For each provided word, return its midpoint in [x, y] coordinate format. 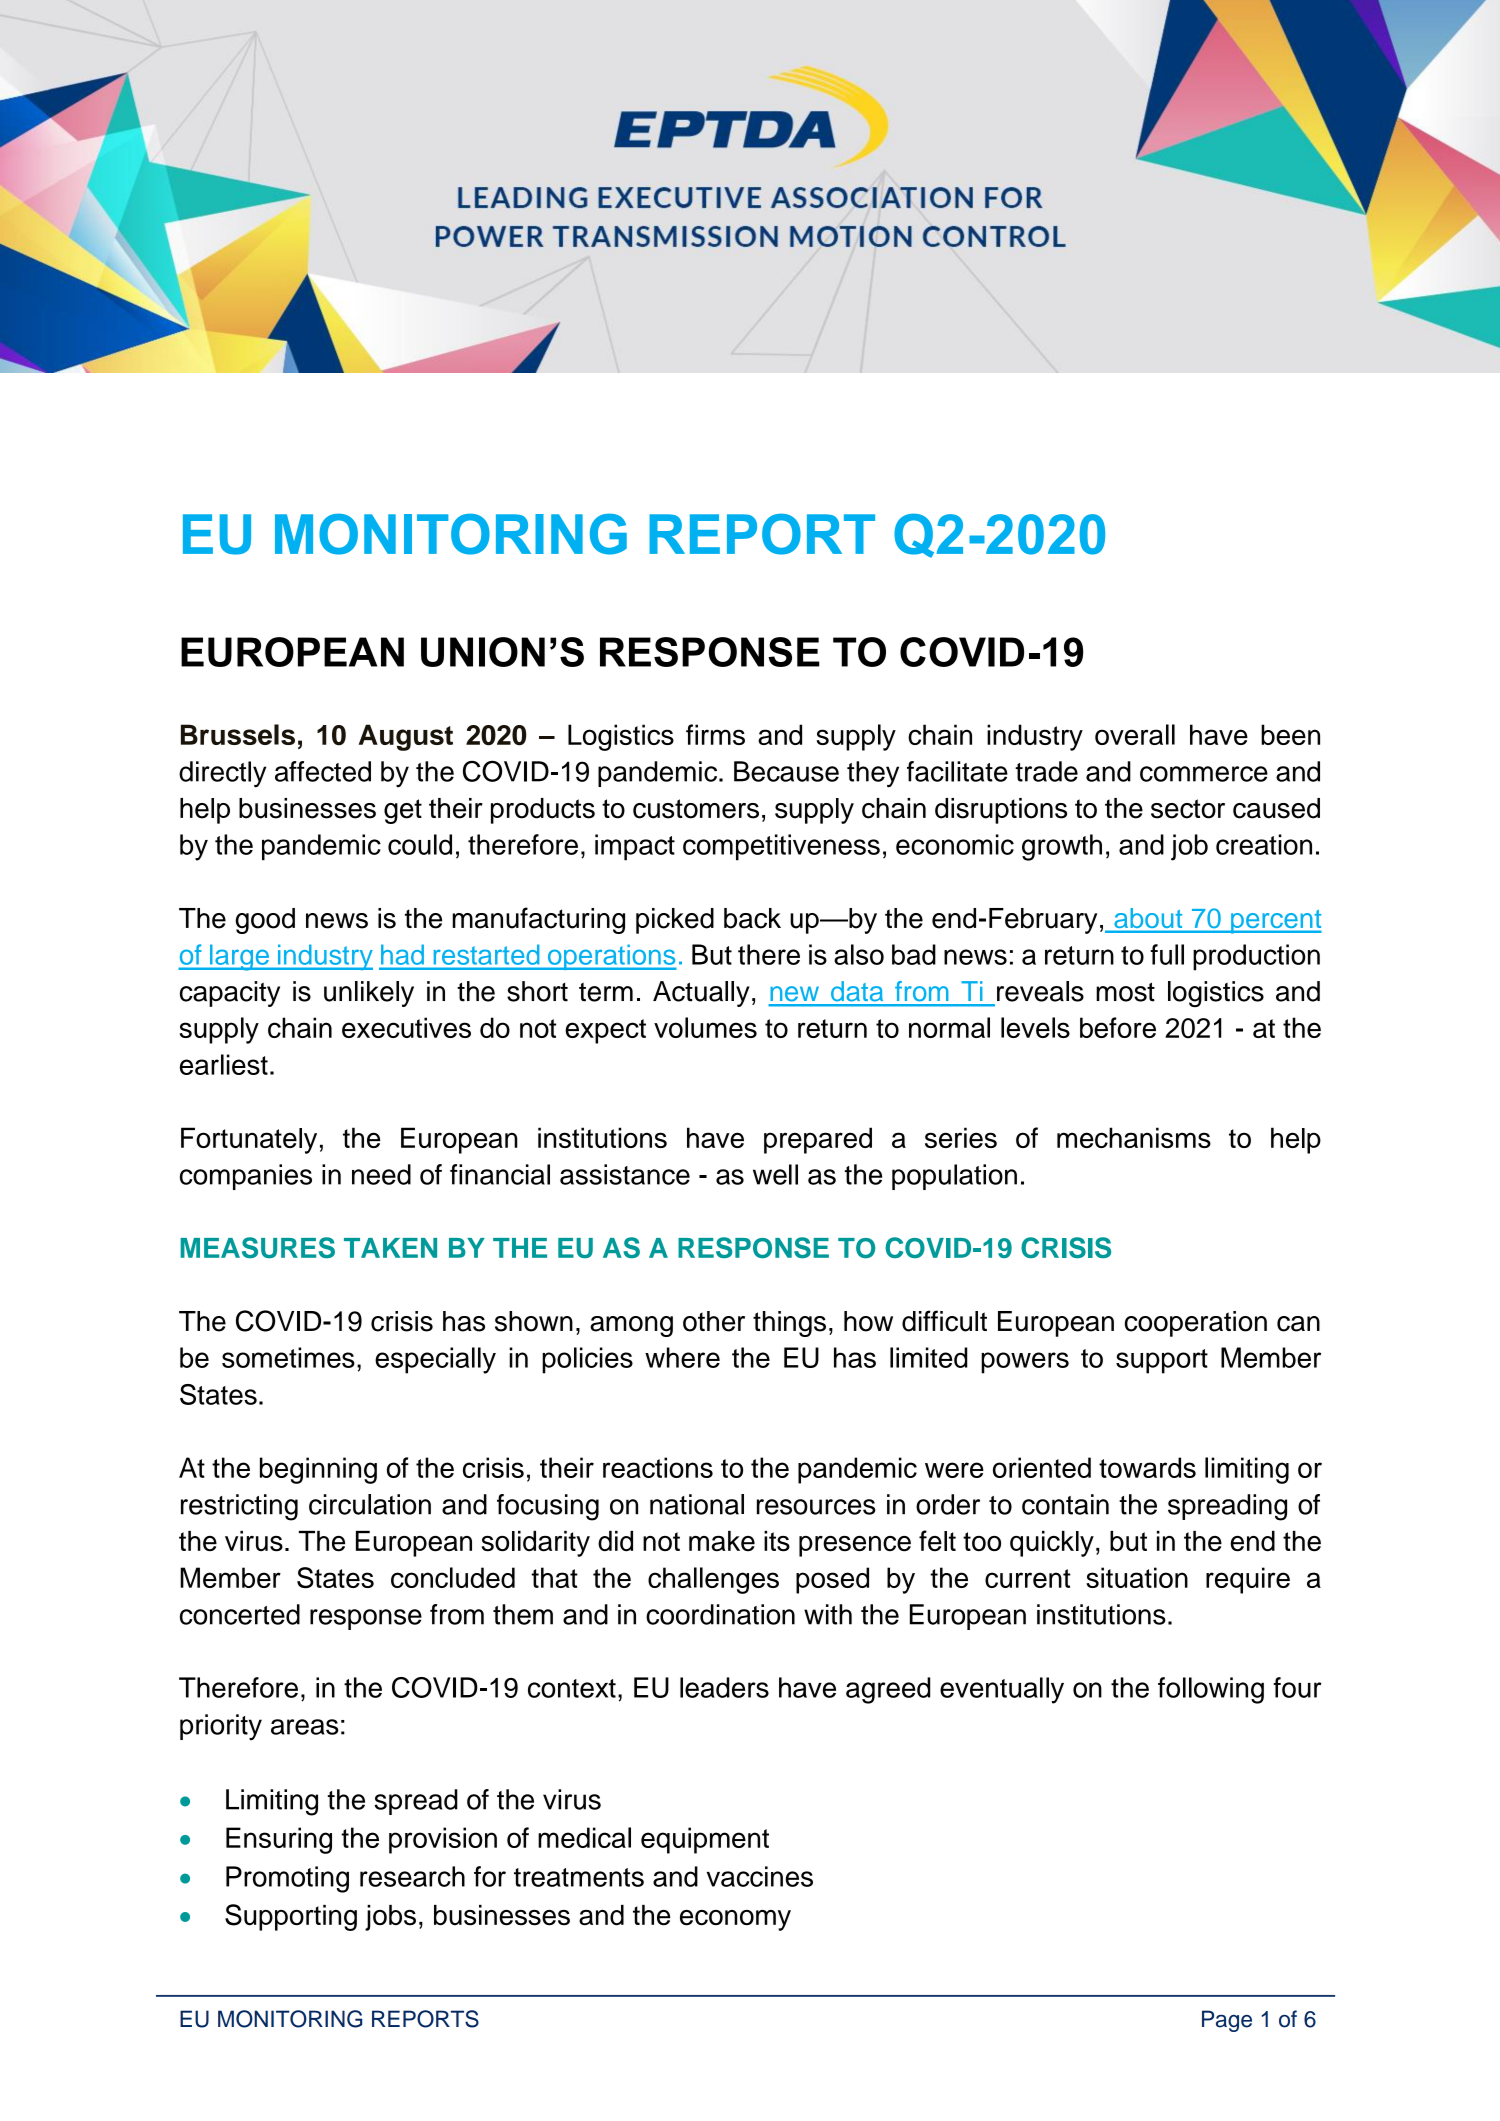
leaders [724, 1687]
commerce [1204, 774]
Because [786, 771]
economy [735, 1920]
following [1211, 1690]
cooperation [1196, 1324]
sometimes [288, 1357]
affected [323, 771]
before [1118, 1027]
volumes [705, 1027]
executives [406, 1027]
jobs [390, 1918]
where [682, 1357]
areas [304, 1727]
